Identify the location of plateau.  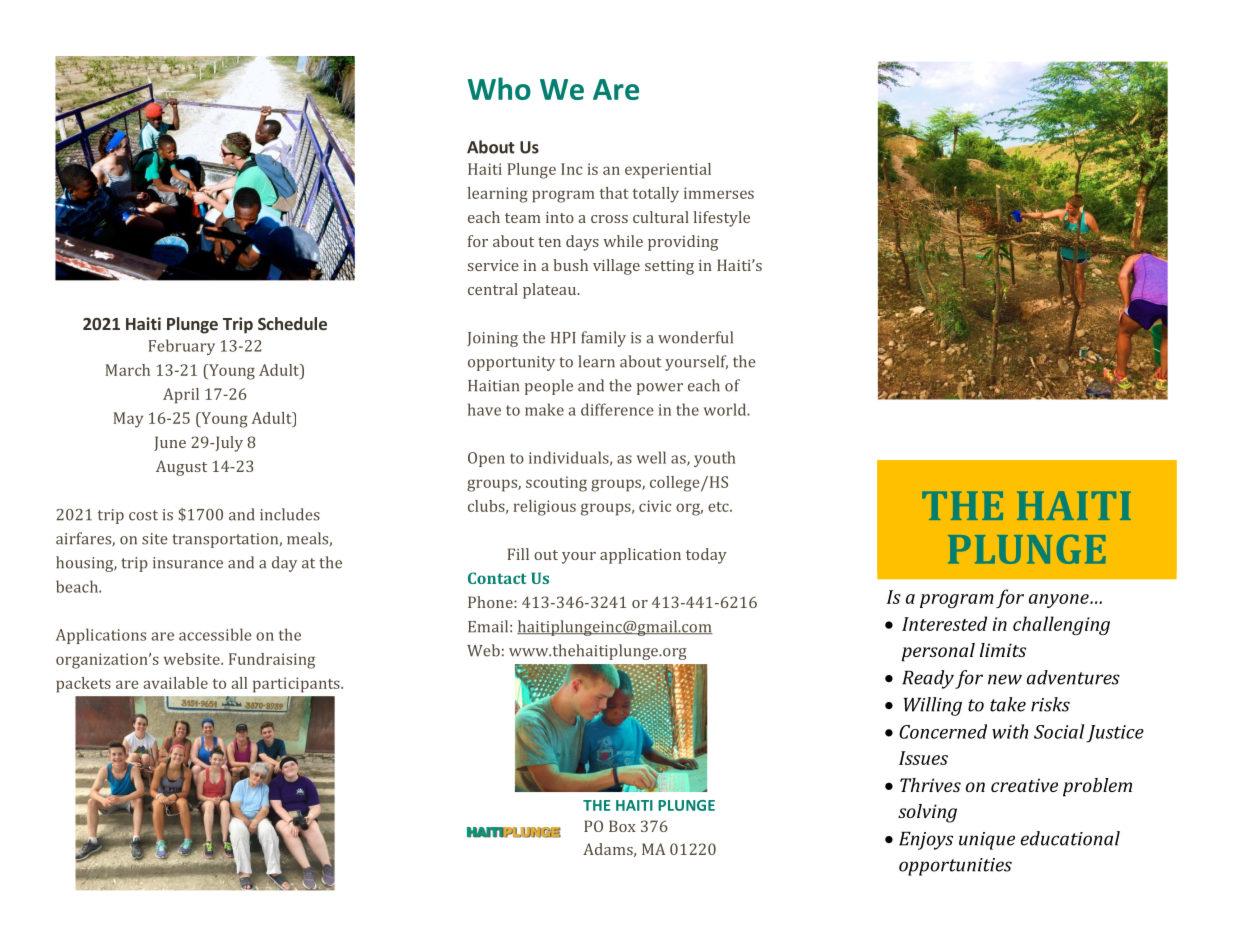
(551, 291).
